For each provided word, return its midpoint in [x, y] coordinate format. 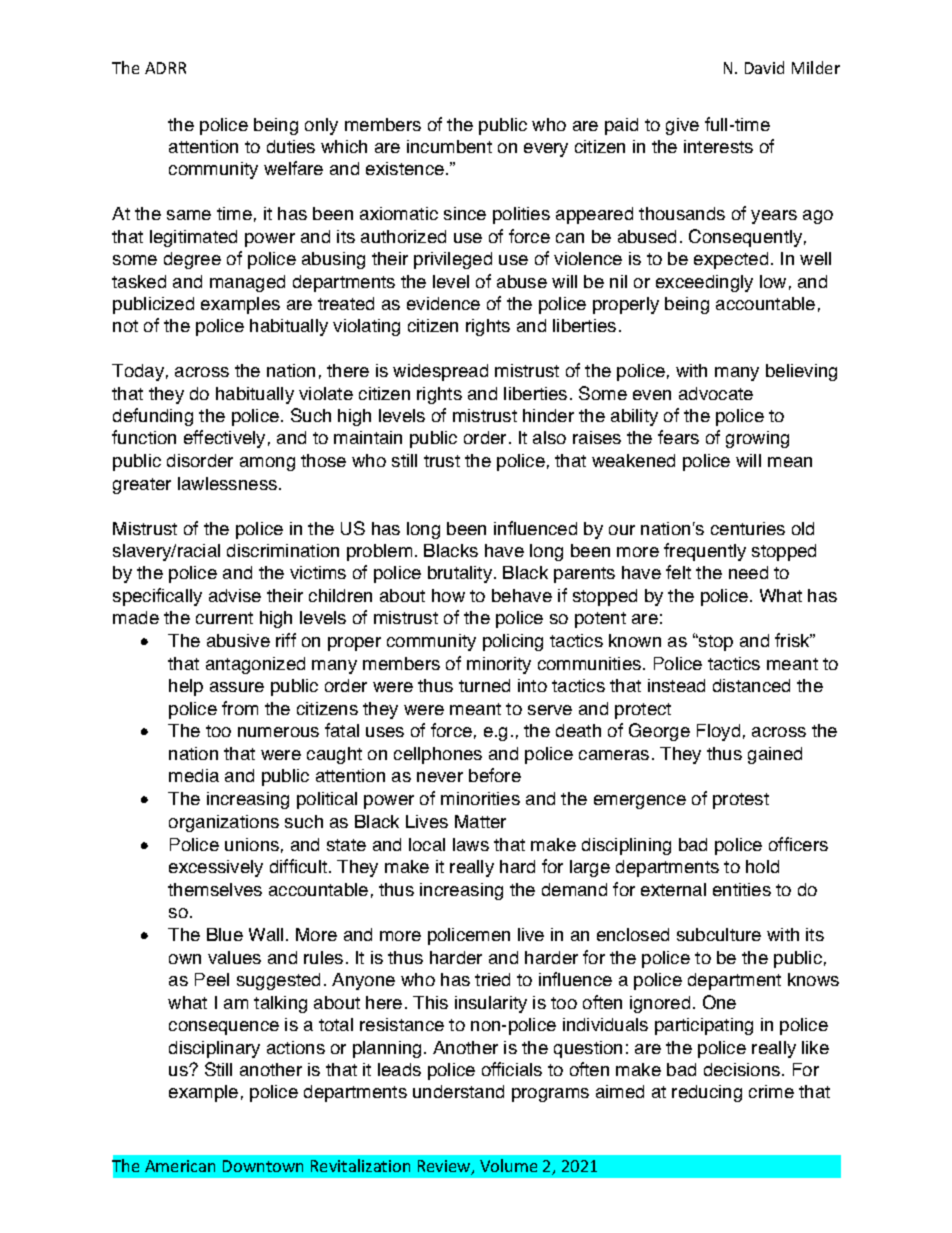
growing [757, 439]
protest [741, 801]
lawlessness [229, 483]
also [549, 437]
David [764, 67]
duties [291, 146]
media [194, 775]
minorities [480, 798]
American [180, 1166]
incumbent [449, 146]
